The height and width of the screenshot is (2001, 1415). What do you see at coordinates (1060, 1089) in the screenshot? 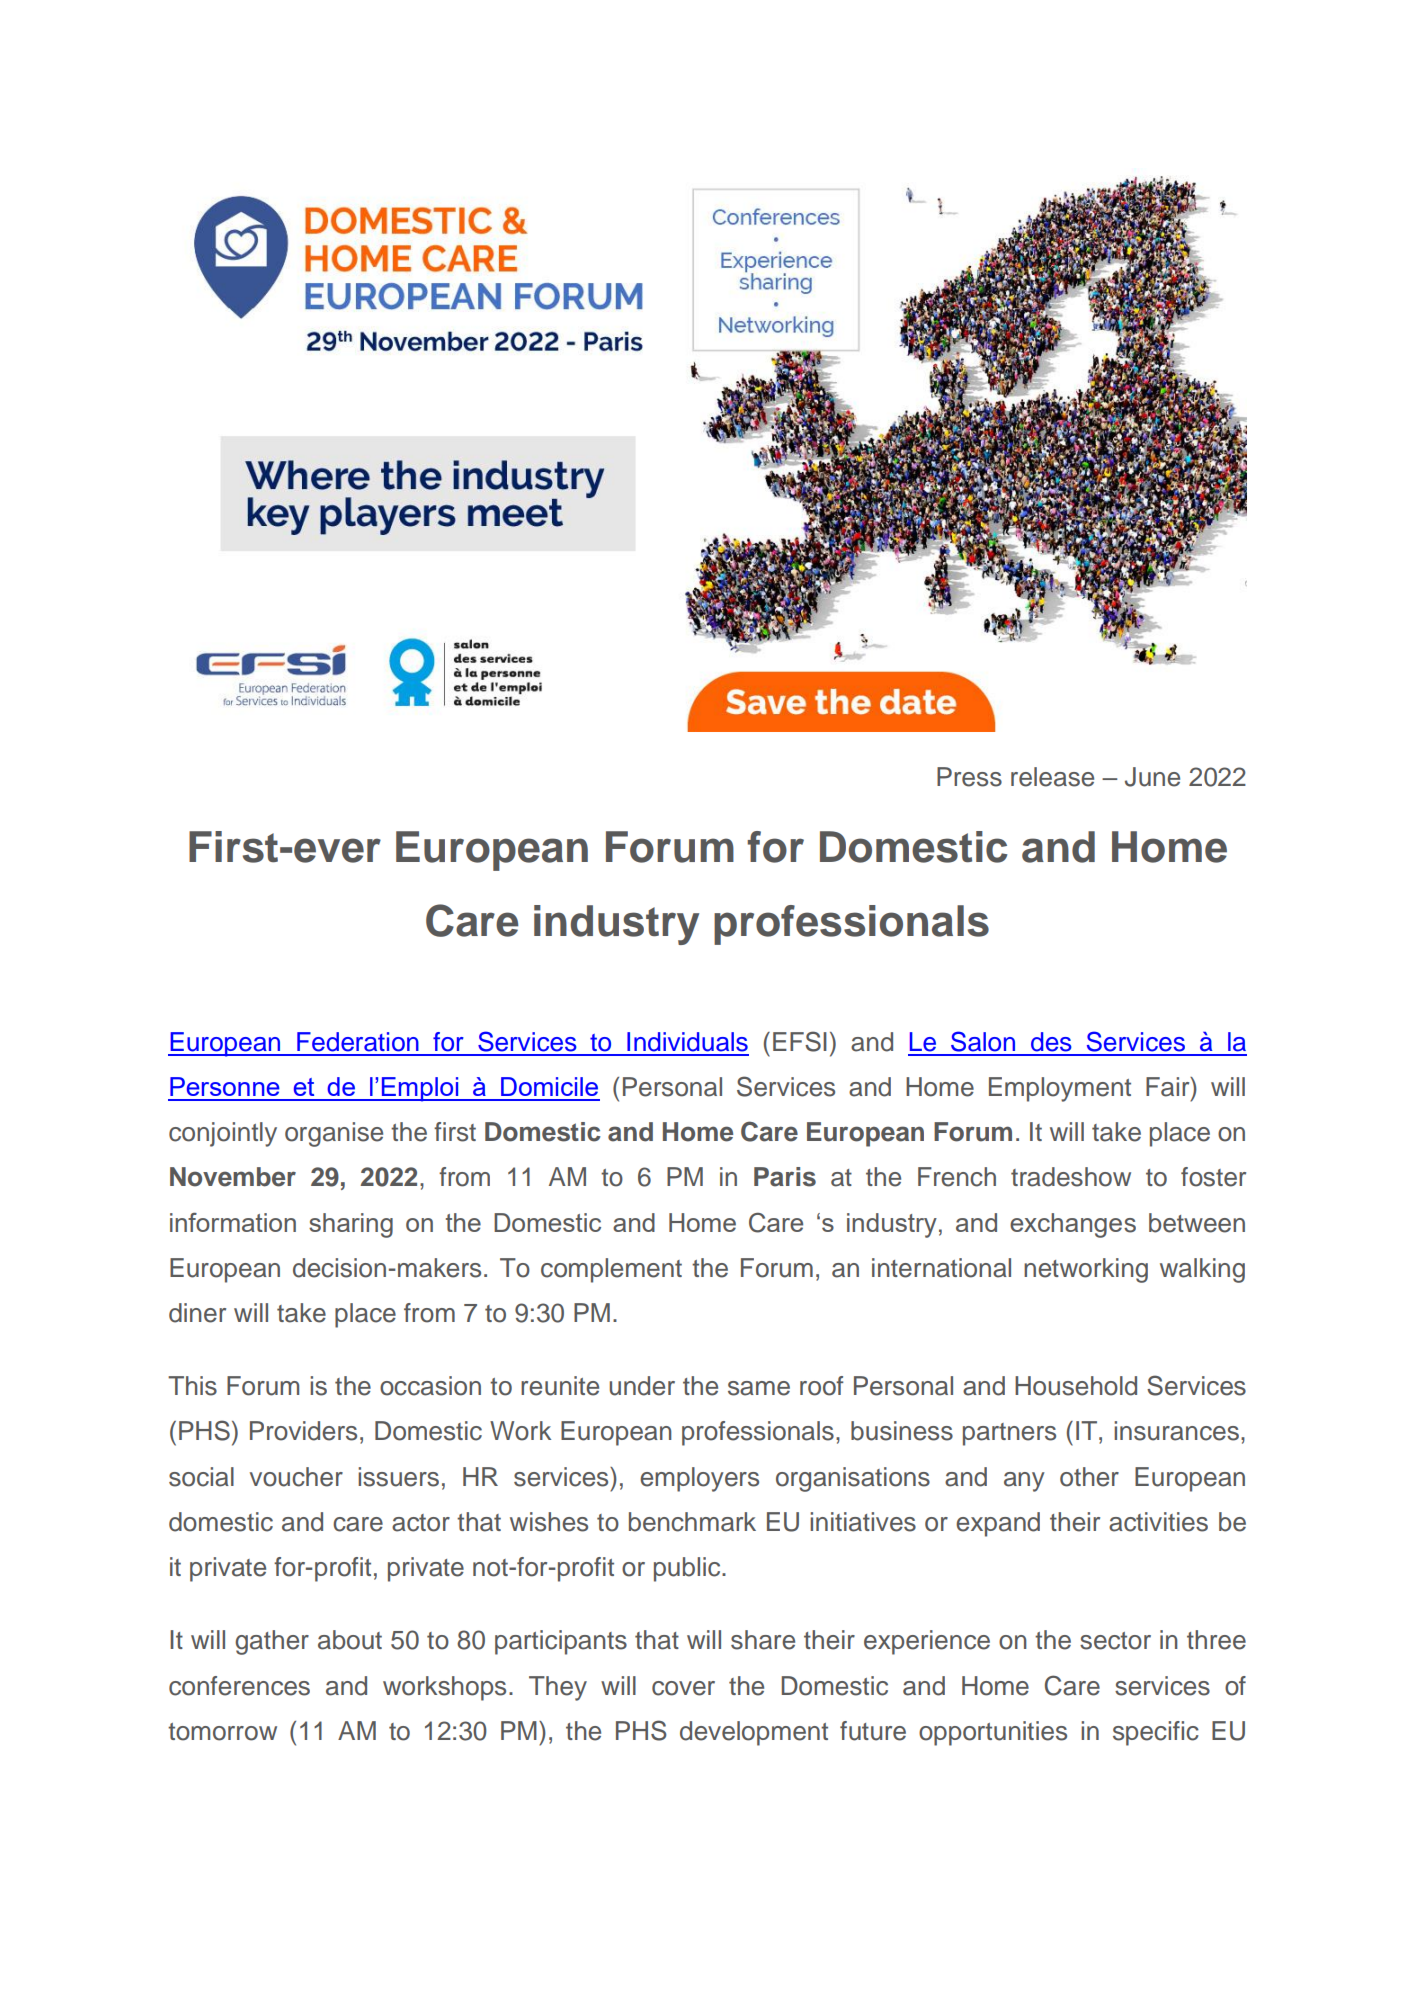
I see `Employment` at bounding box center [1060, 1089].
